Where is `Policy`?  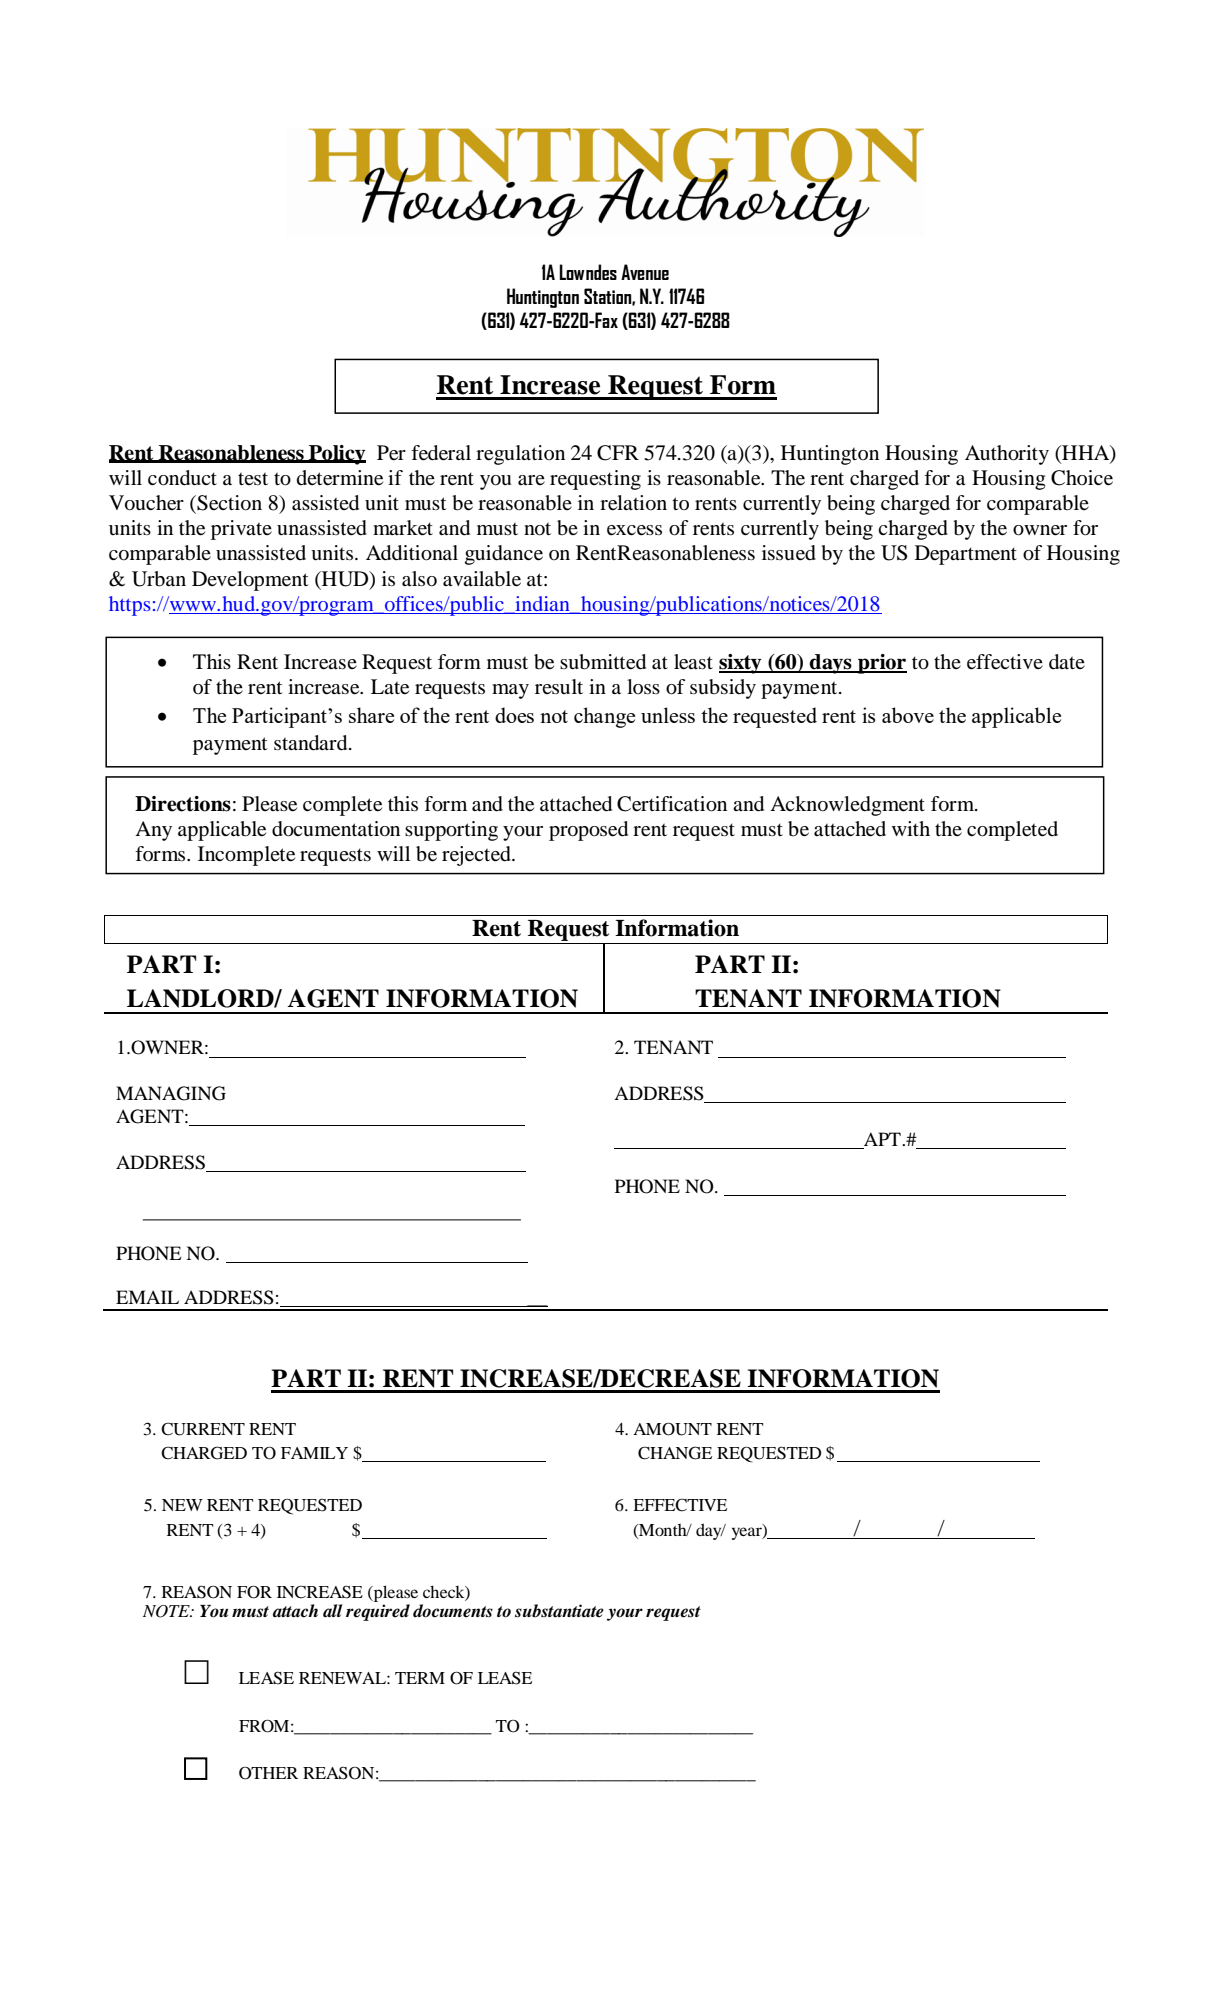
Policy is located at coordinates (336, 455).
